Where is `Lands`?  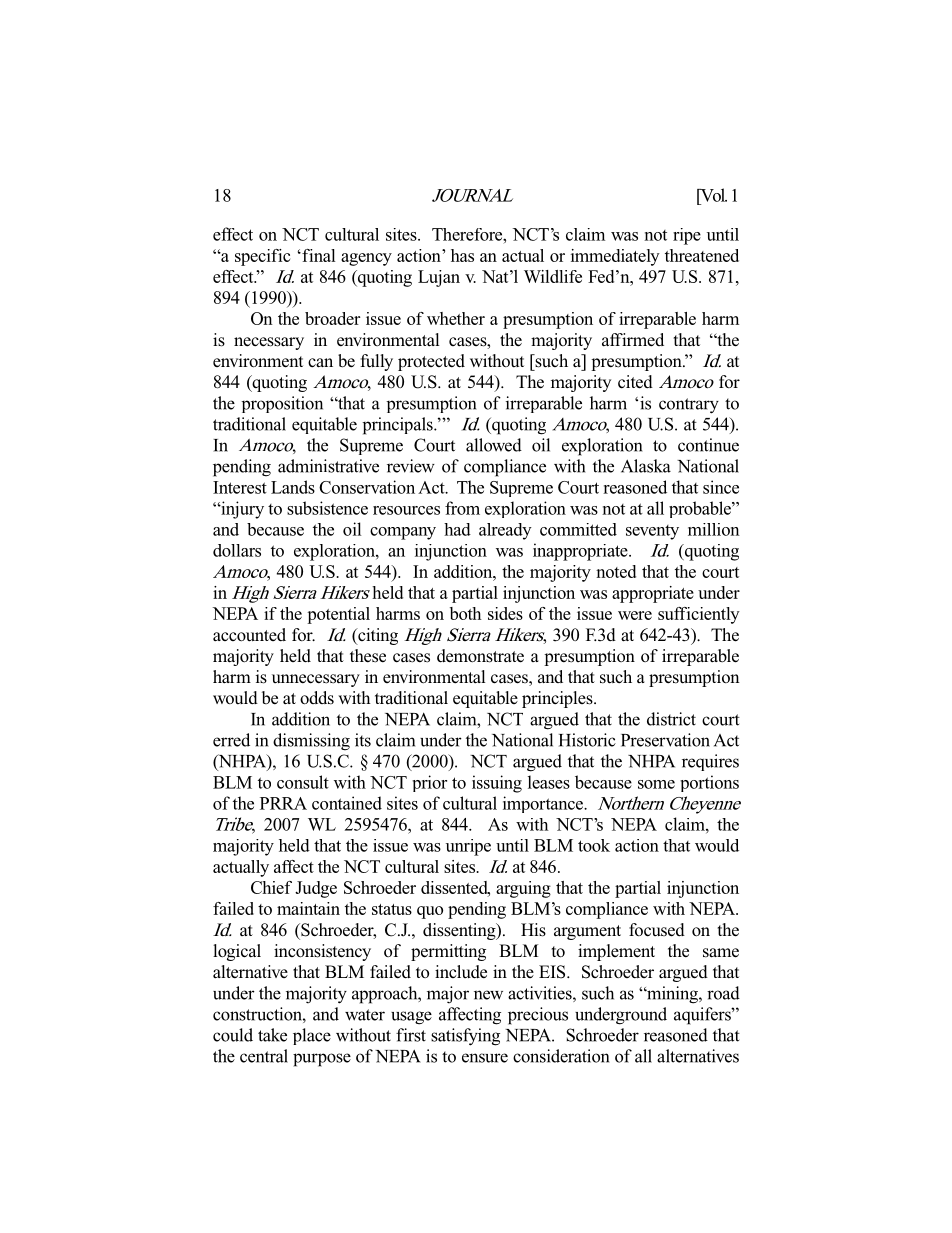 Lands is located at coordinates (293, 487).
